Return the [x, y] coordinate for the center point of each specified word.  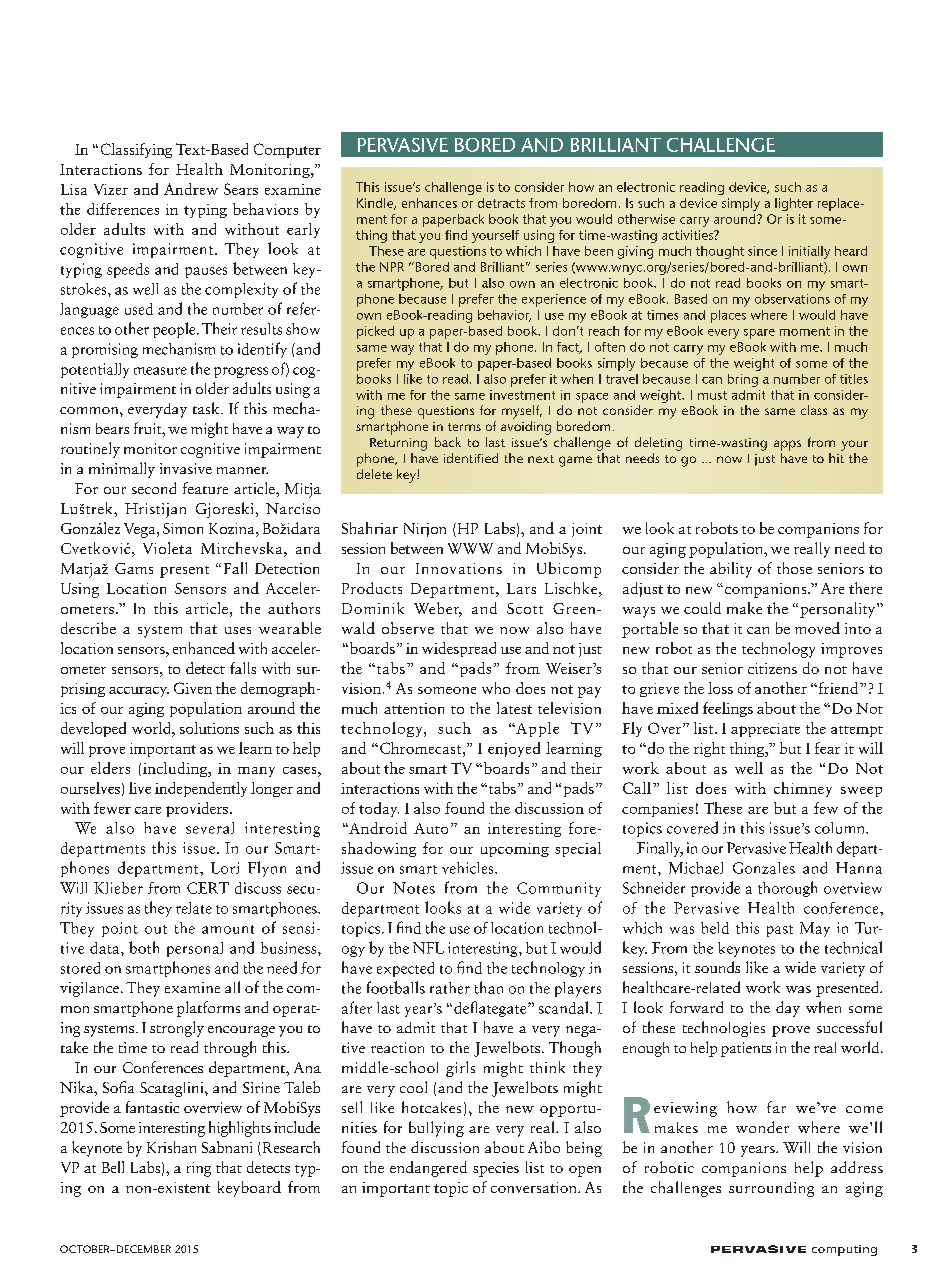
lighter [794, 204]
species [496, 1169]
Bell [113, 1167]
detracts [501, 203]
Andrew [191, 189]
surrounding [771, 1189]
